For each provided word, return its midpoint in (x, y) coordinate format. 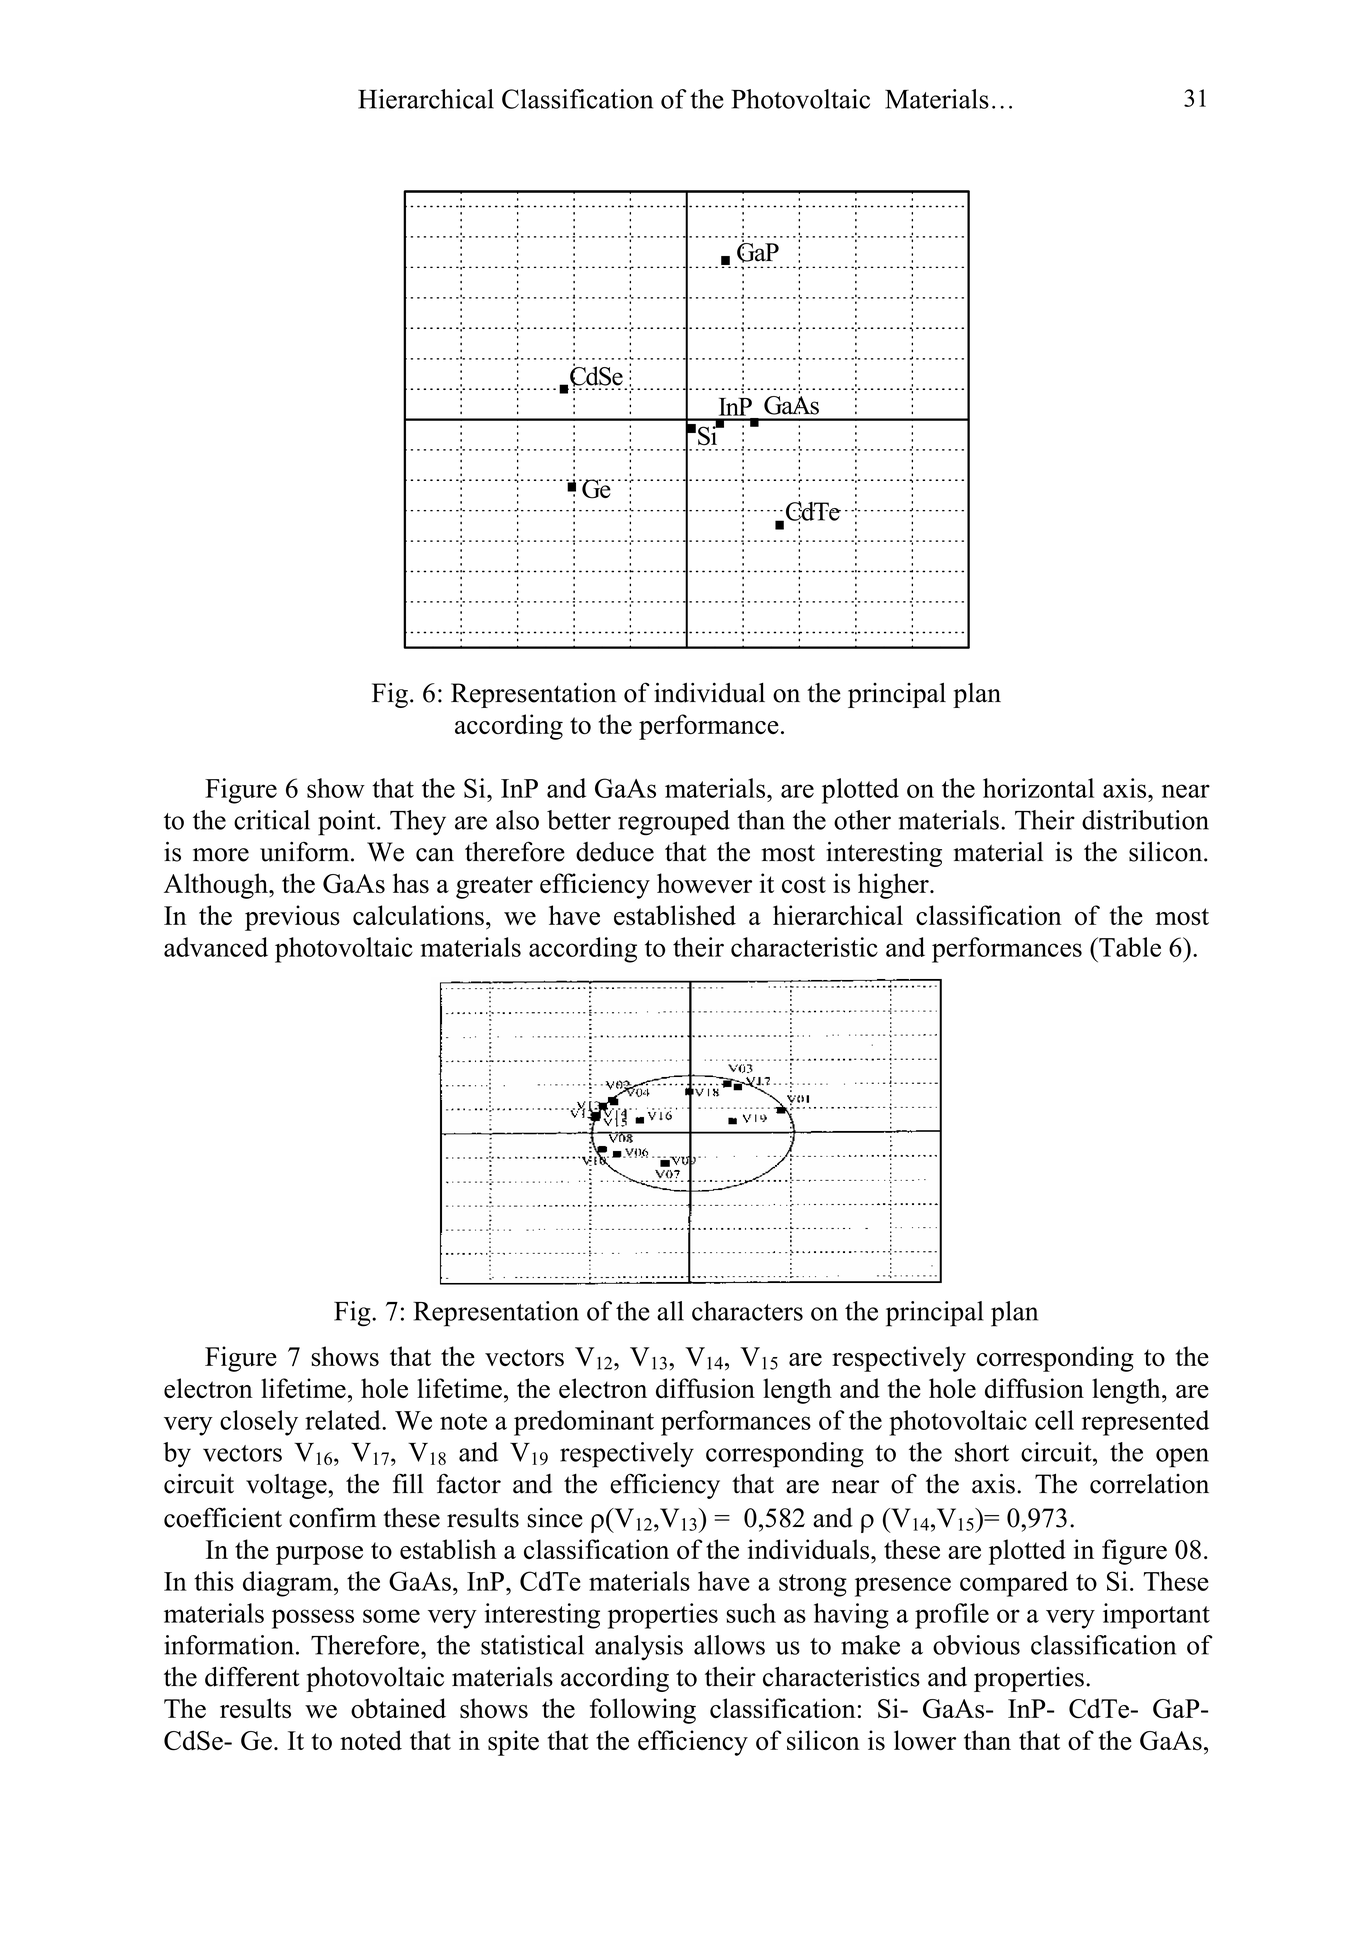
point (348, 823)
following (643, 1711)
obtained (398, 1708)
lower (925, 1740)
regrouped (674, 823)
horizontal (1038, 788)
